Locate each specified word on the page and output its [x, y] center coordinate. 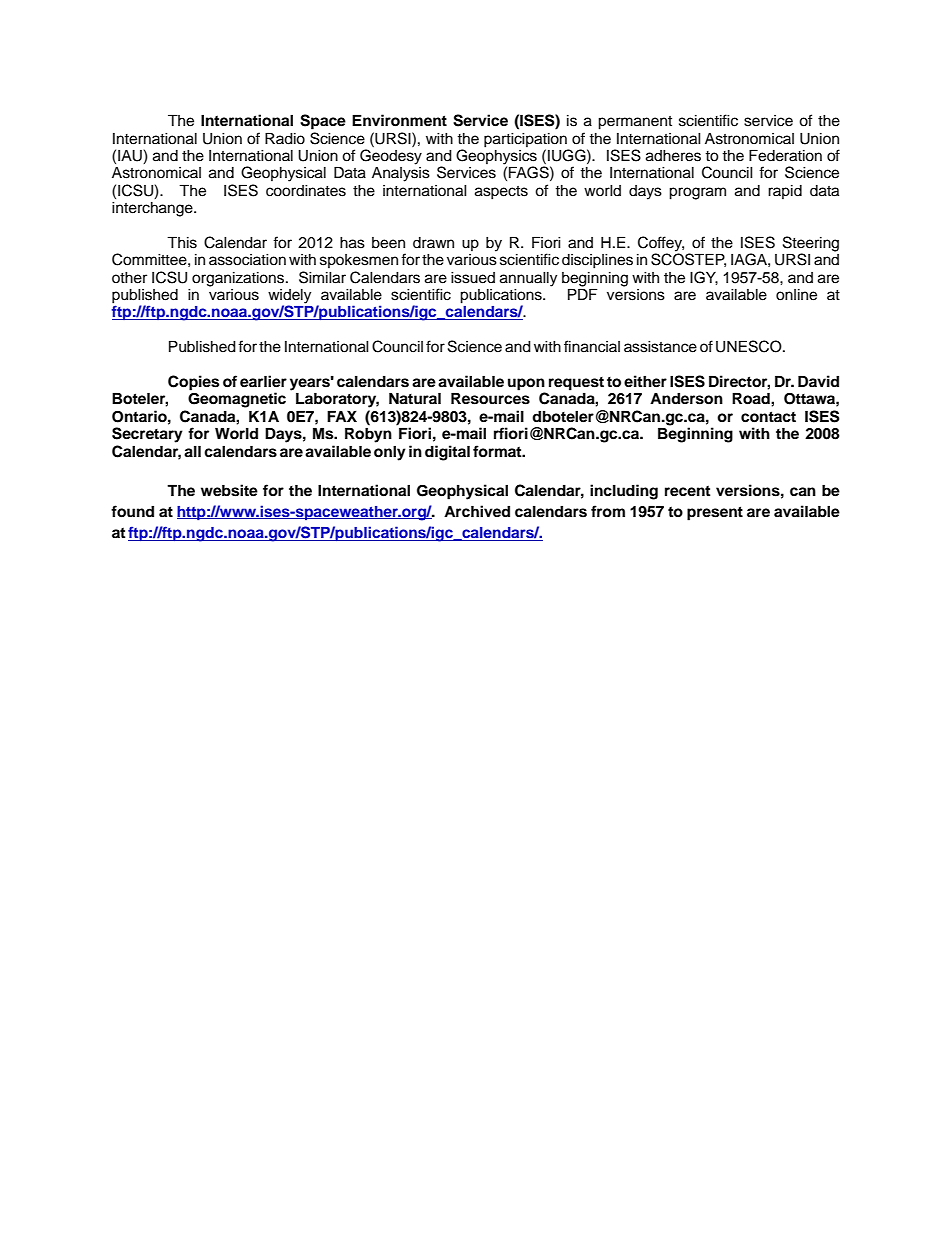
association [247, 260]
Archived [477, 511]
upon [527, 385]
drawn [433, 243]
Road [752, 398]
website [229, 490]
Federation [785, 155]
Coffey [661, 245]
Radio [285, 138]
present [715, 513]
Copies [193, 383]
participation [525, 140]
